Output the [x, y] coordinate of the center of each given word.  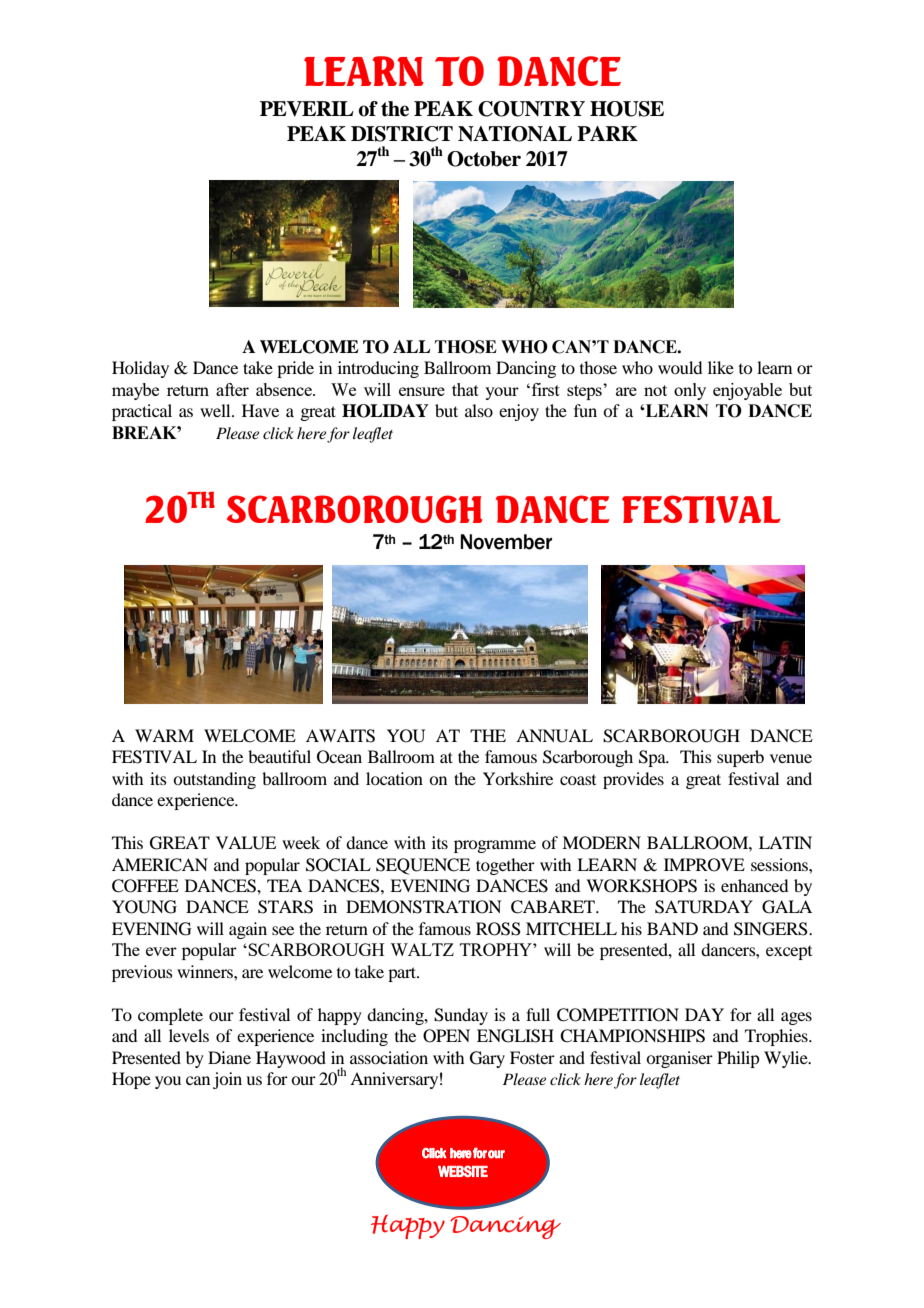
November [506, 542]
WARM [164, 735]
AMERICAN [160, 865]
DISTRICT [402, 134]
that [465, 389]
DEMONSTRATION [424, 907]
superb [740, 758]
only [690, 391]
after [232, 389]
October [484, 159]
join [227, 1080]
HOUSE [627, 109]
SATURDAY [704, 907]
